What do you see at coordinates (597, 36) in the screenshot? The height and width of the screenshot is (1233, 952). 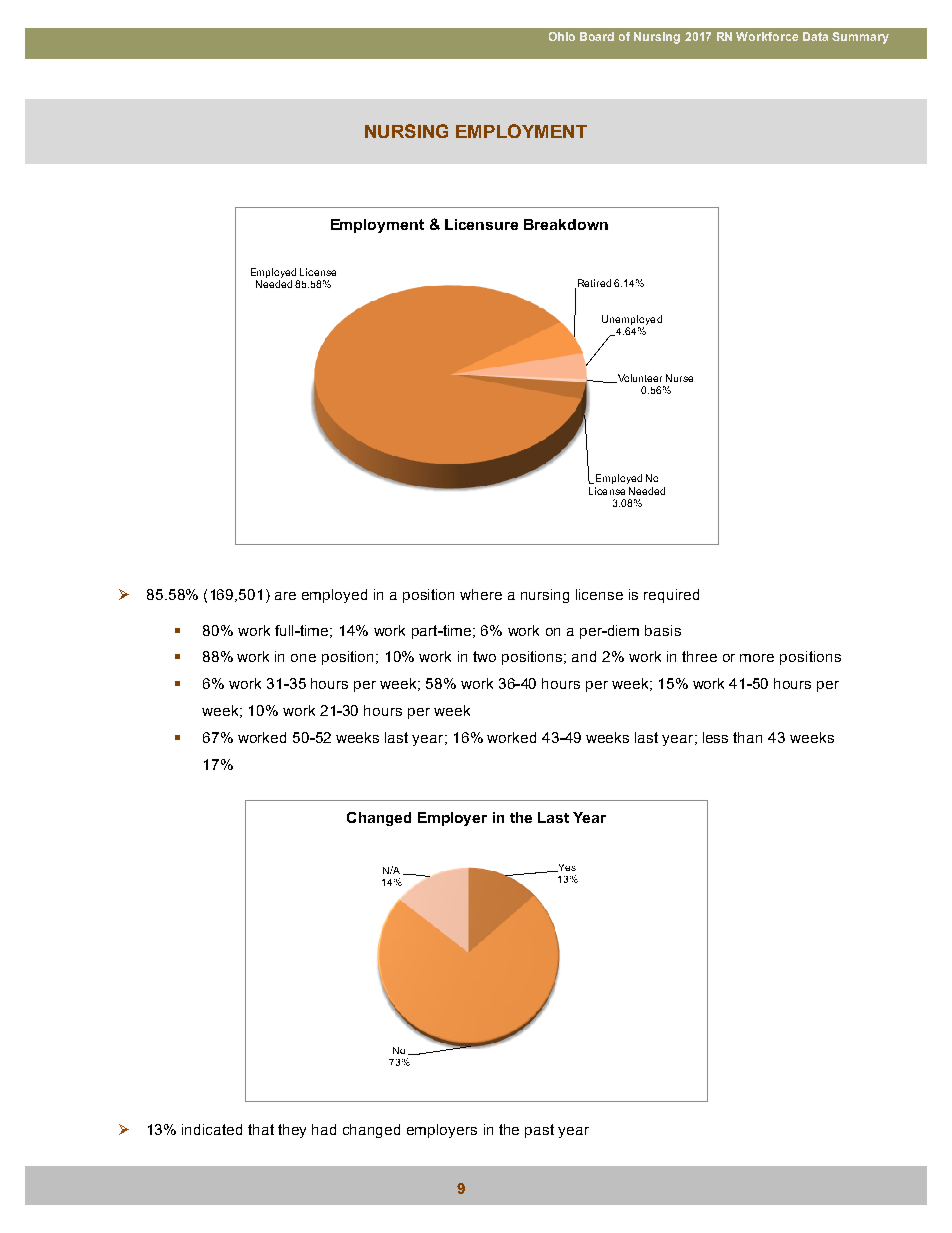 I see `Board` at bounding box center [597, 36].
